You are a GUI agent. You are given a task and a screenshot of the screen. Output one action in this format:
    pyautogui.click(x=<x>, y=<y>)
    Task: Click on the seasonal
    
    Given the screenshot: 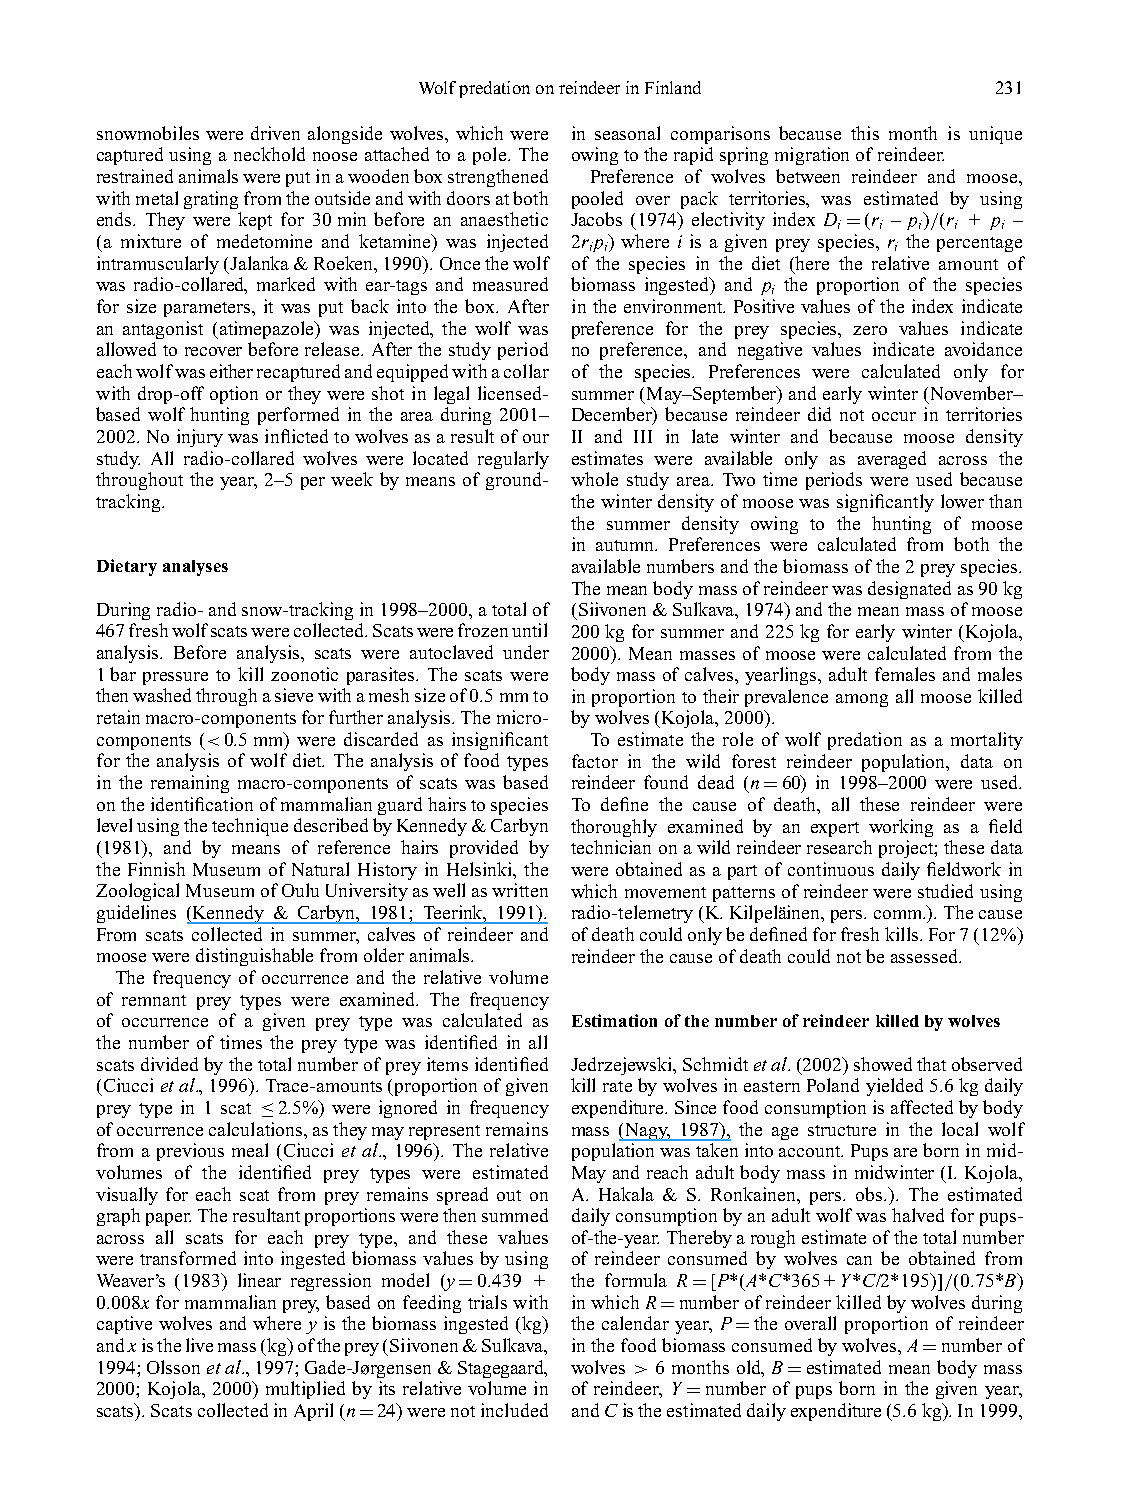 What is the action you would take?
    pyautogui.click(x=627, y=133)
